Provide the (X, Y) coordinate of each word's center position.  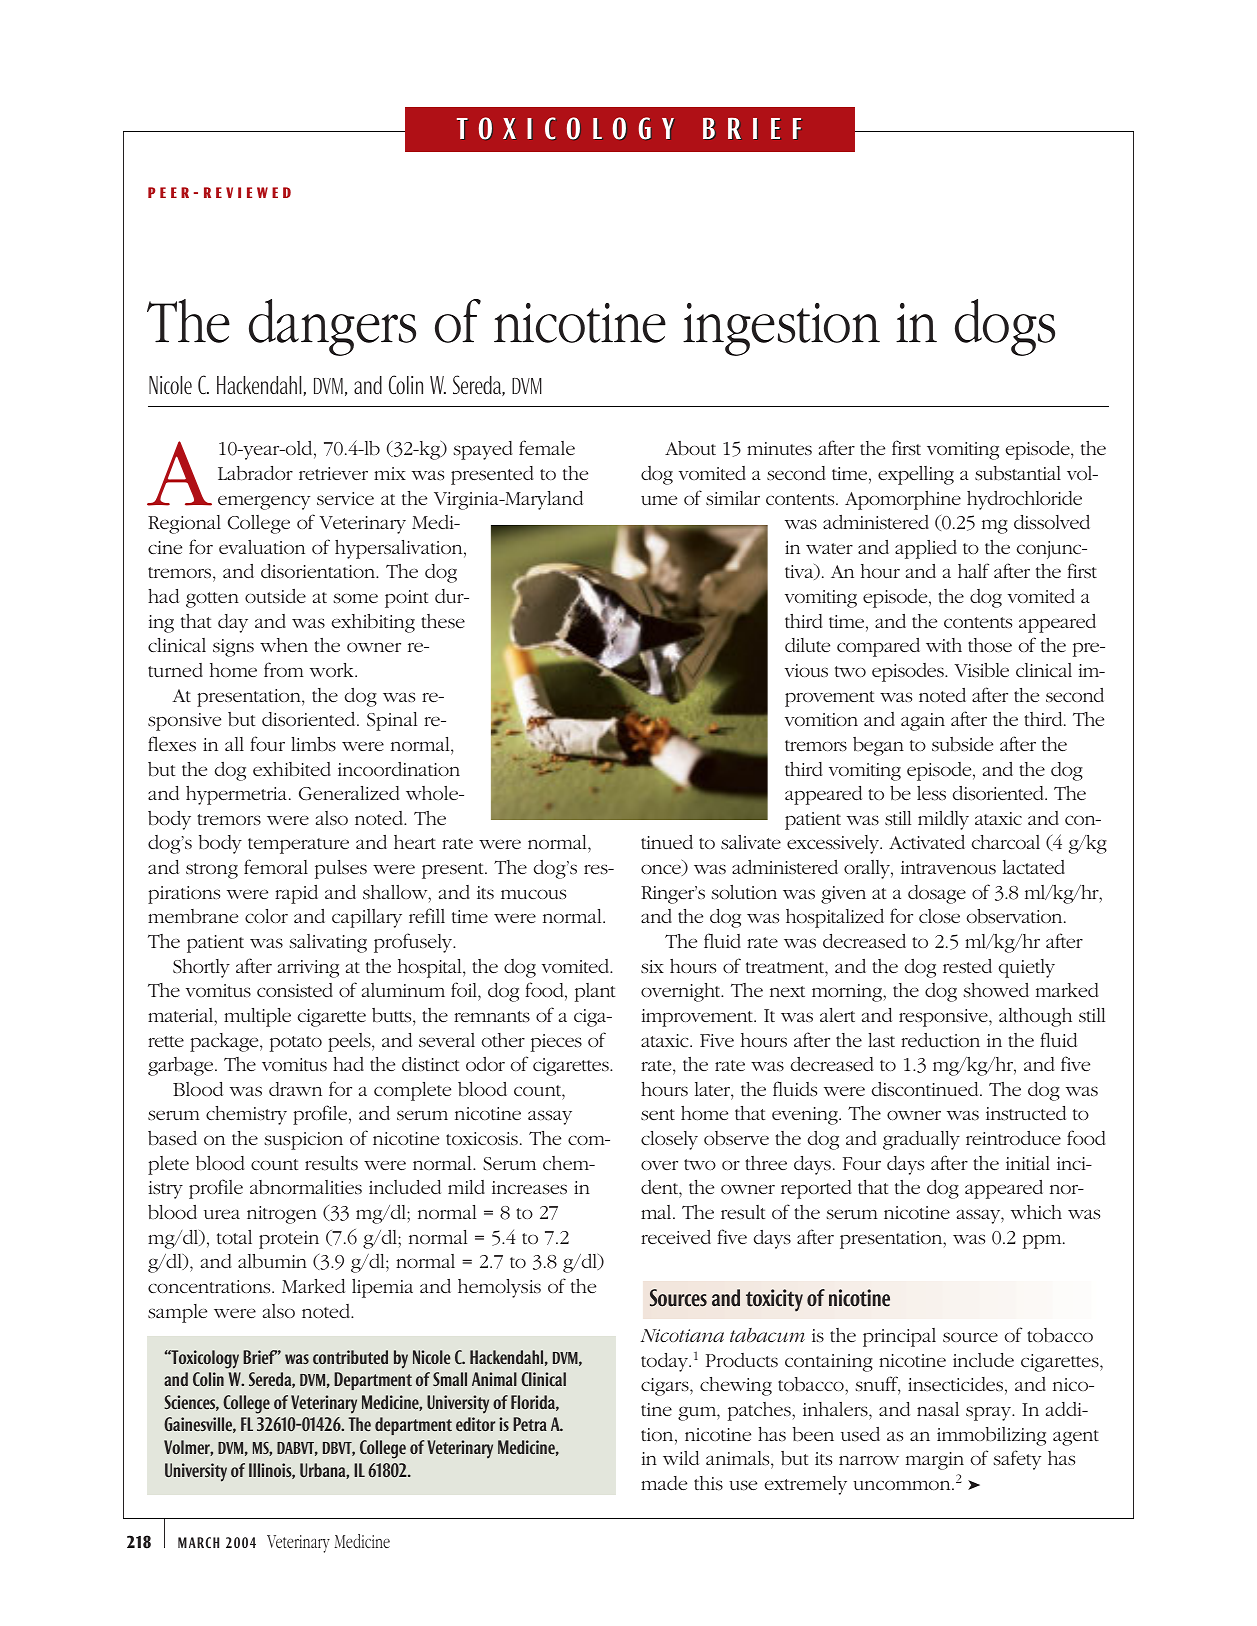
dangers (332, 327)
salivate (751, 842)
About (690, 448)
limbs (313, 744)
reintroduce (1013, 1138)
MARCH (198, 1542)
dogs (1005, 327)
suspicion (303, 1141)
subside (962, 744)
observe (736, 1138)
